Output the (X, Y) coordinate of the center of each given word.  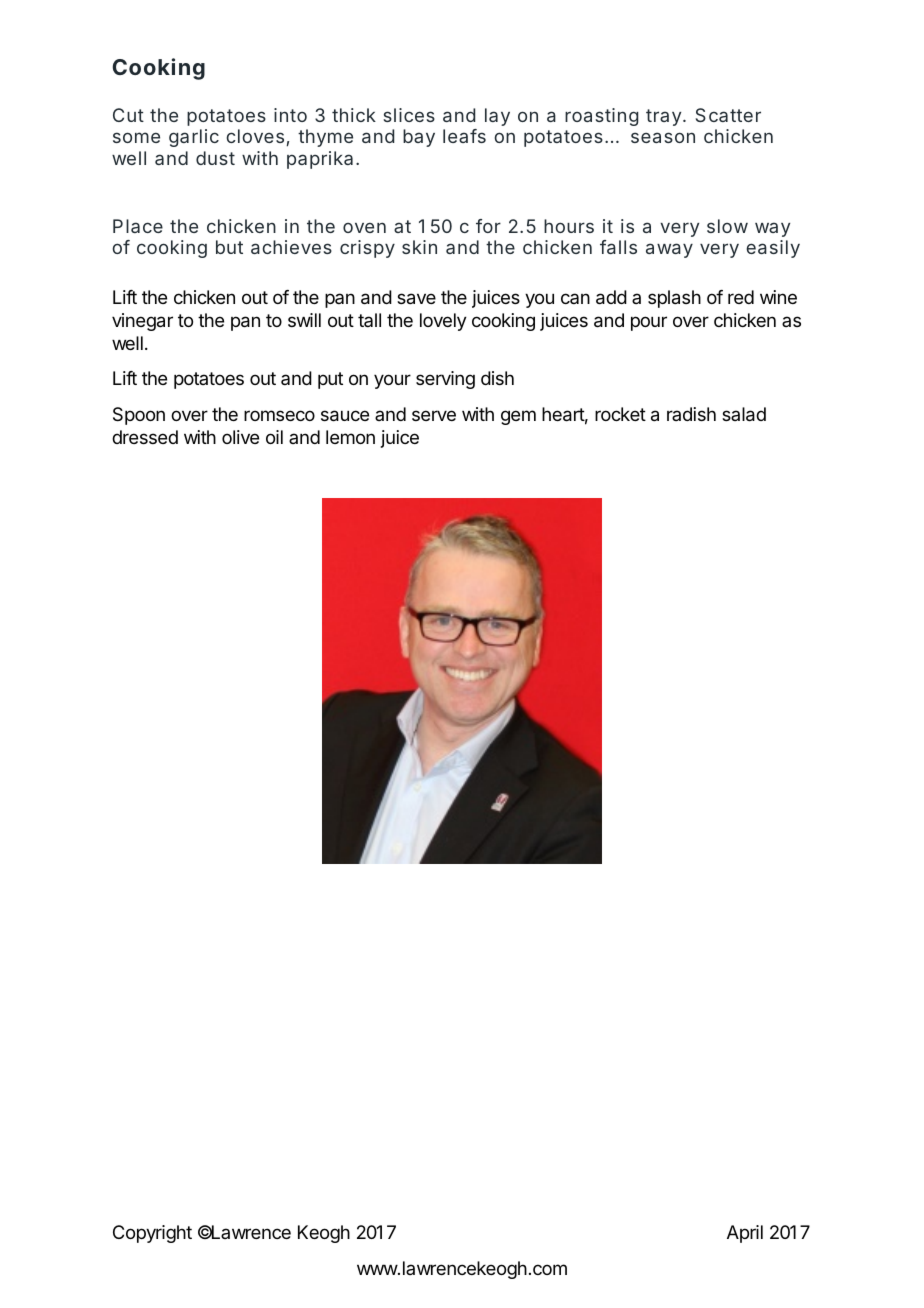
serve (434, 415)
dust (215, 158)
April (745, 1234)
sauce (345, 416)
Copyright (152, 1234)
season (663, 137)
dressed (145, 437)
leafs (464, 136)
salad (744, 414)
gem (518, 417)
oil (274, 437)
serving (445, 380)
